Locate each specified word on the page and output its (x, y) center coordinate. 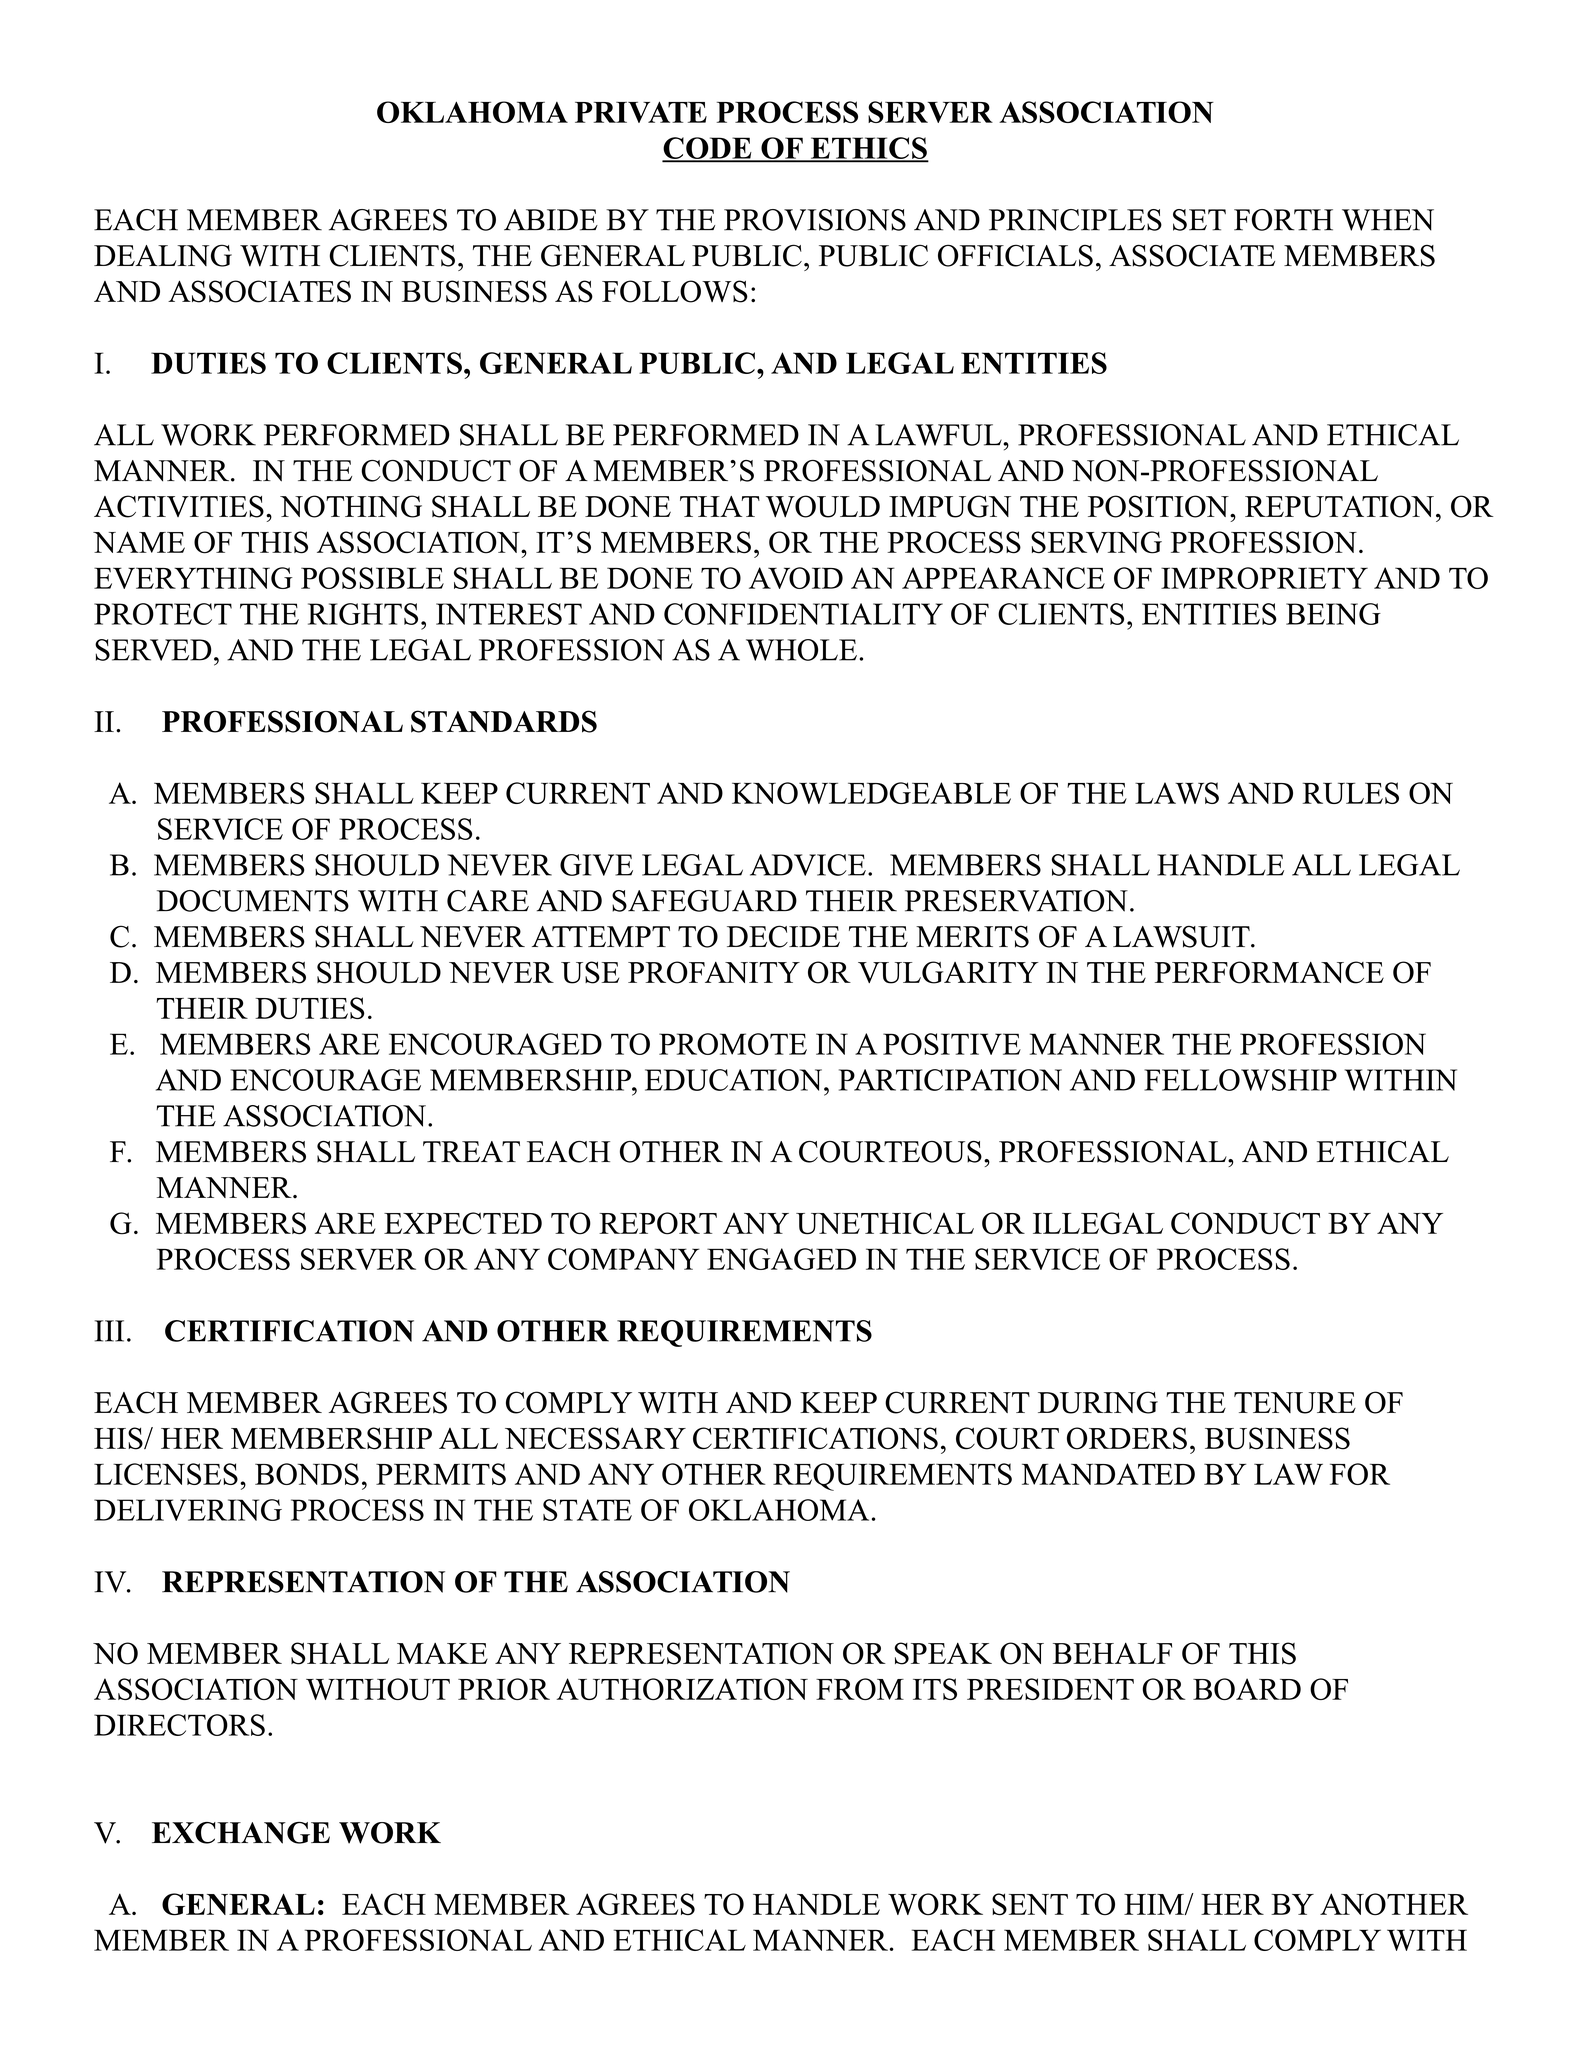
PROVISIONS (815, 220)
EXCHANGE (241, 1833)
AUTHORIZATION (682, 1689)
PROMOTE (733, 1044)
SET (1199, 220)
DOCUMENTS (253, 901)
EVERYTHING (193, 578)
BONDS (307, 1474)
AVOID (796, 578)
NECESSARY (595, 1438)
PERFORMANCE (1269, 972)
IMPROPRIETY (1264, 578)
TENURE (1295, 1403)
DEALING (163, 255)
